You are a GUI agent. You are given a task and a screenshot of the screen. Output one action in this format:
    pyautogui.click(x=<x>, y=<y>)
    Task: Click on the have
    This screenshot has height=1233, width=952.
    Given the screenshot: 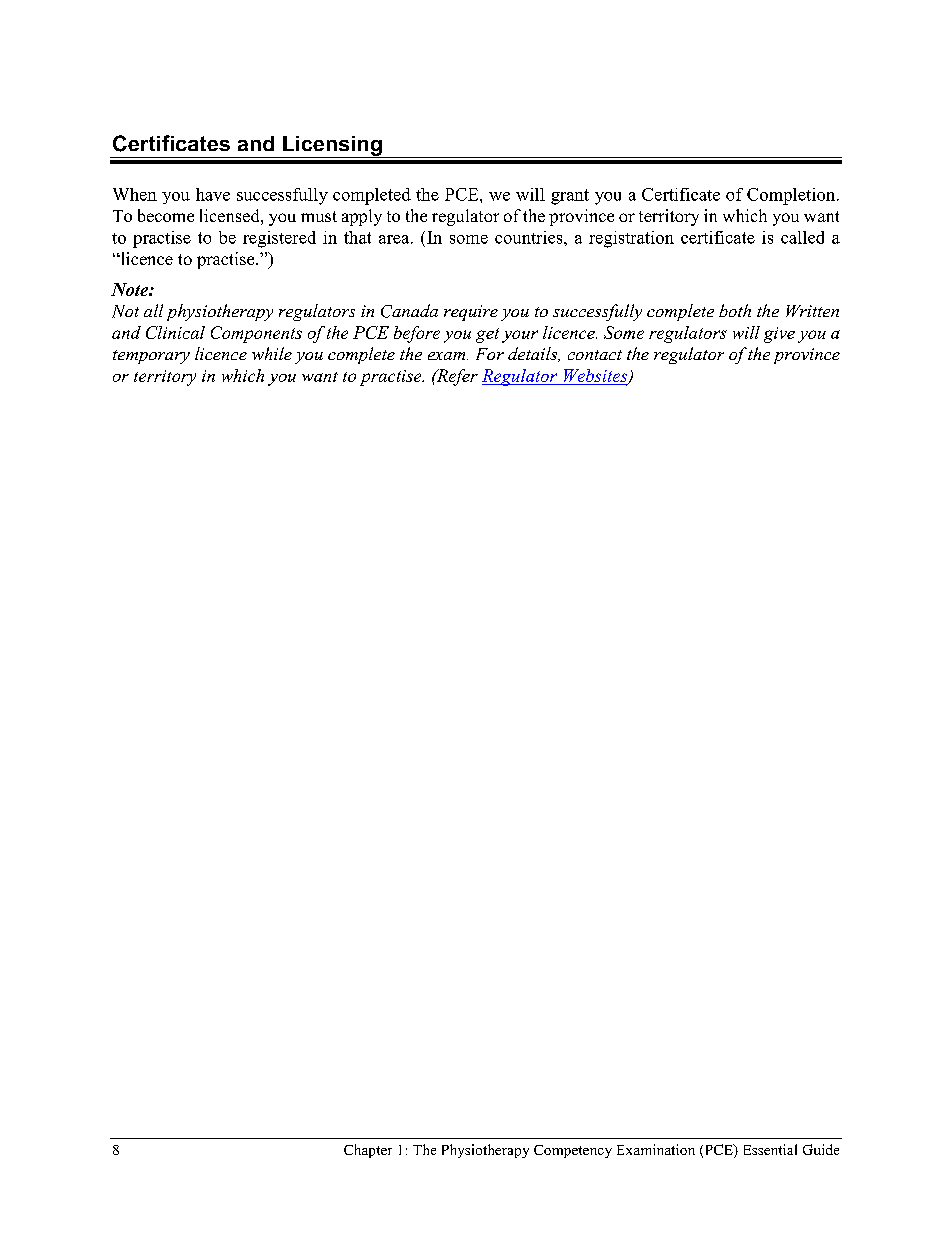 What is the action you would take?
    pyautogui.click(x=213, y=194)
